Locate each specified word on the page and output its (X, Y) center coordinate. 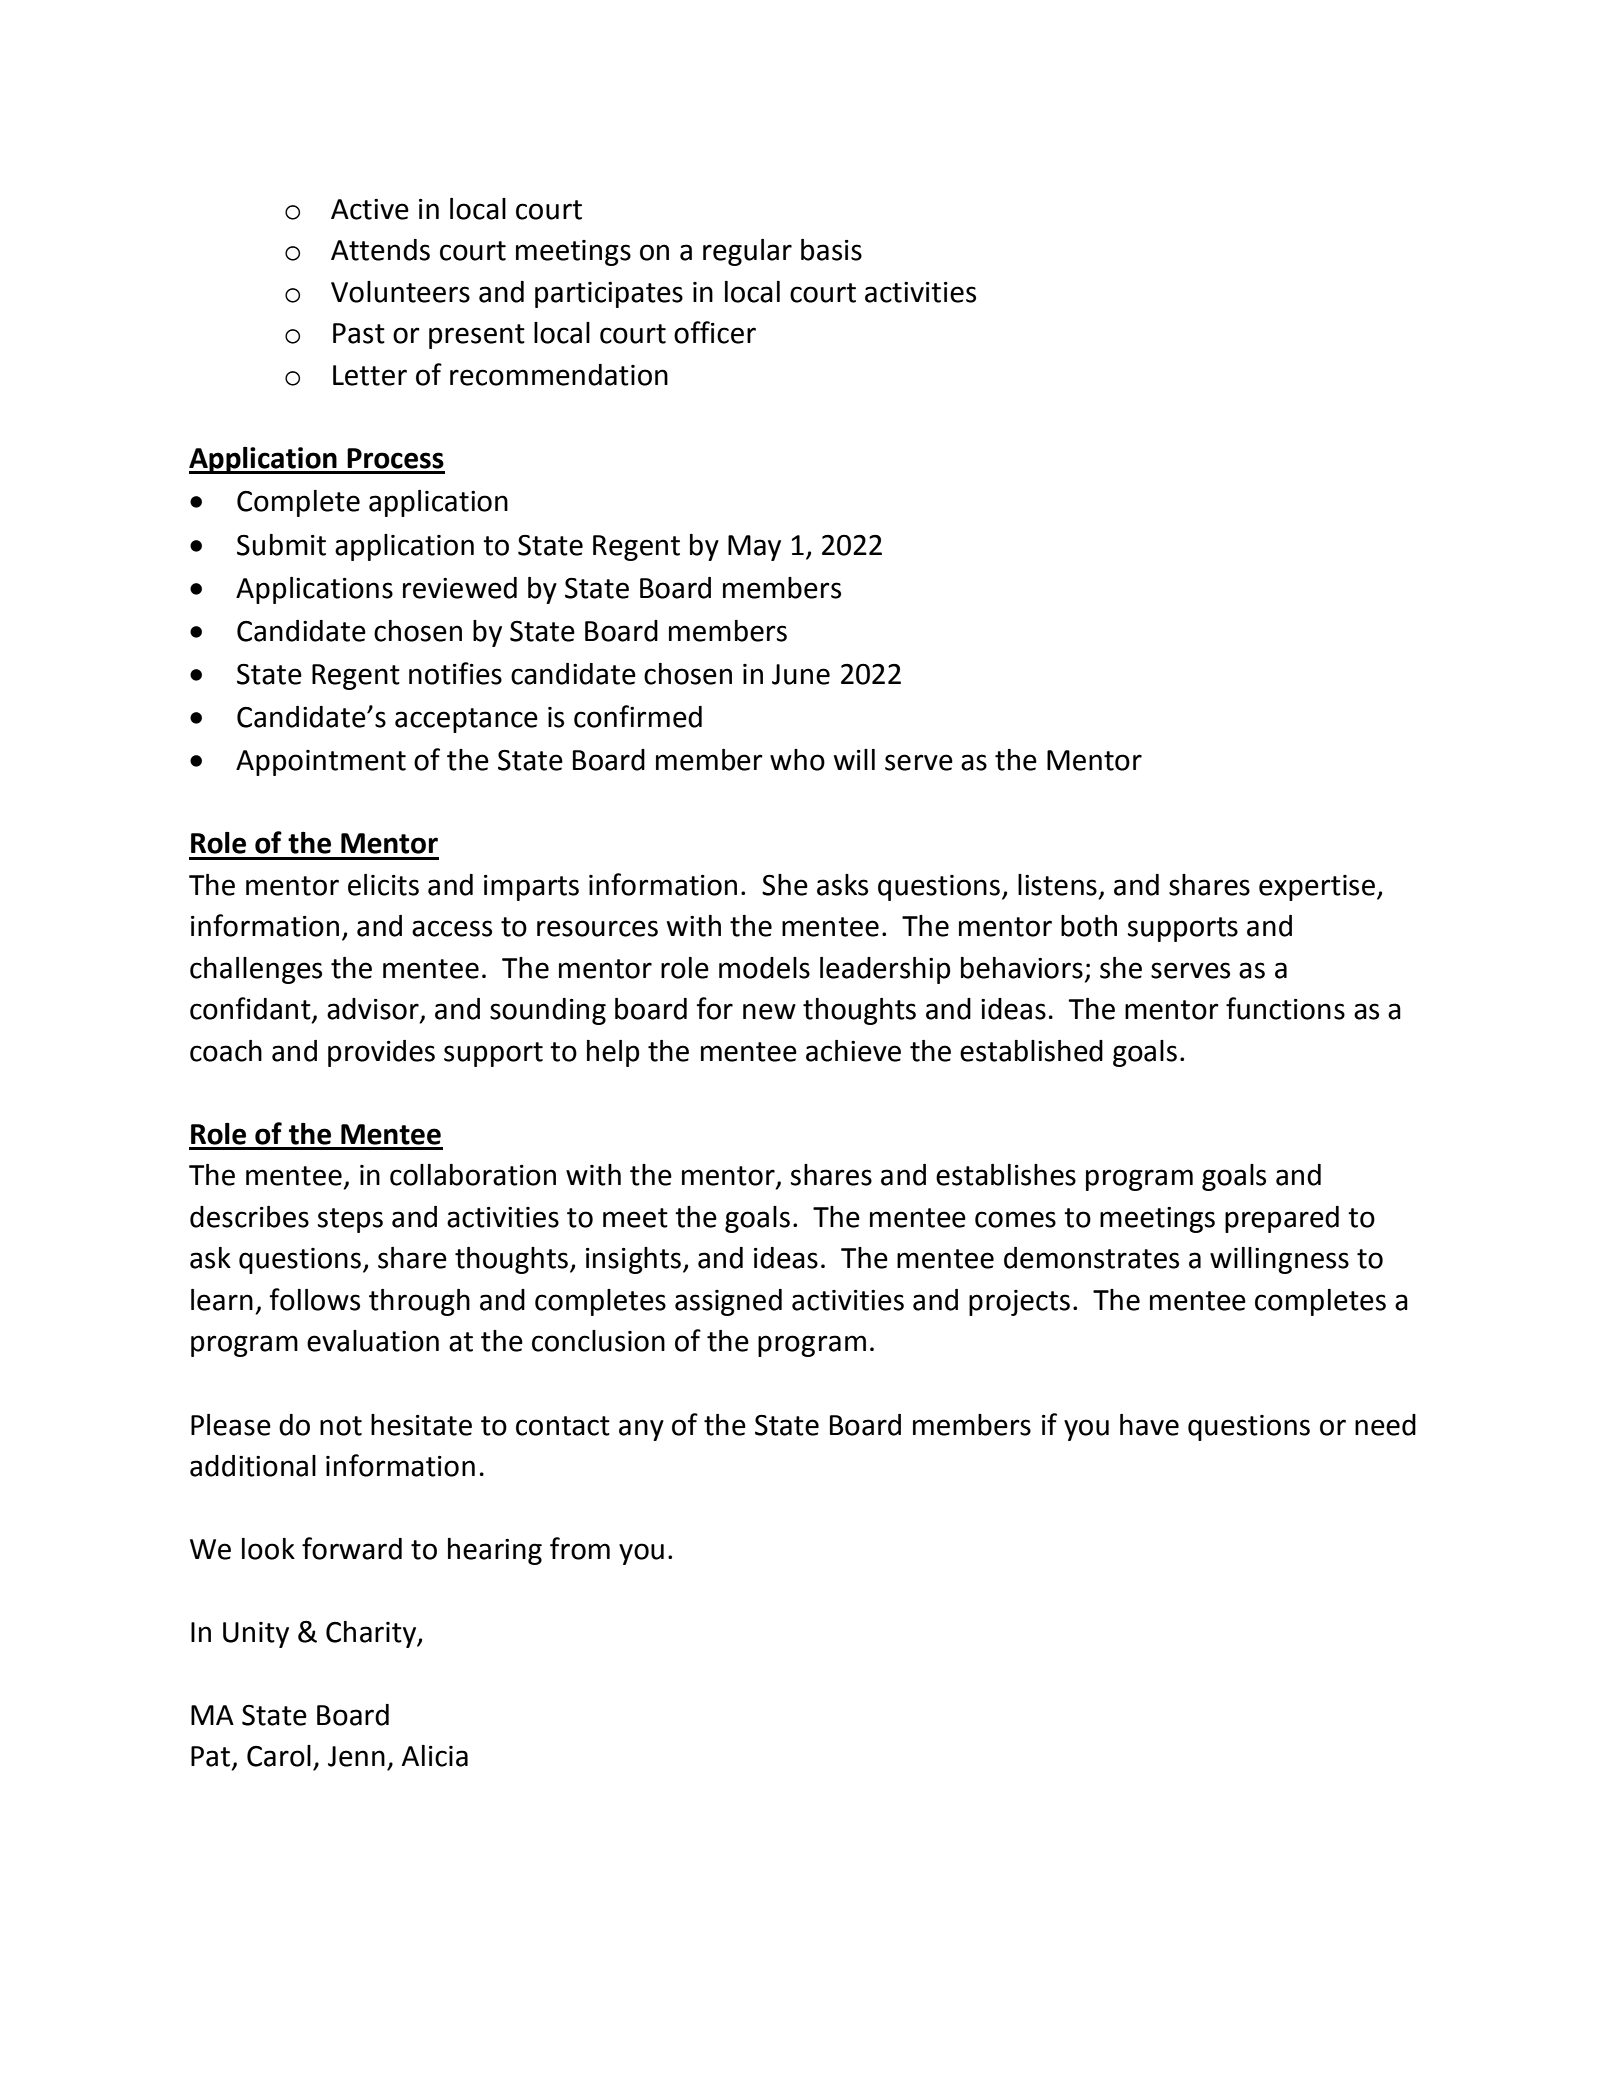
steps (350, 1220)
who (797, 760)
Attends (380, 250)
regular (747, 252)
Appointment (321, 763)
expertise (1317, 888)
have (1149, 1425)
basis (831, 250)
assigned (728, 1302)
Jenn (356, 1756)
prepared (1282, 1219)
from (580, 1548)
